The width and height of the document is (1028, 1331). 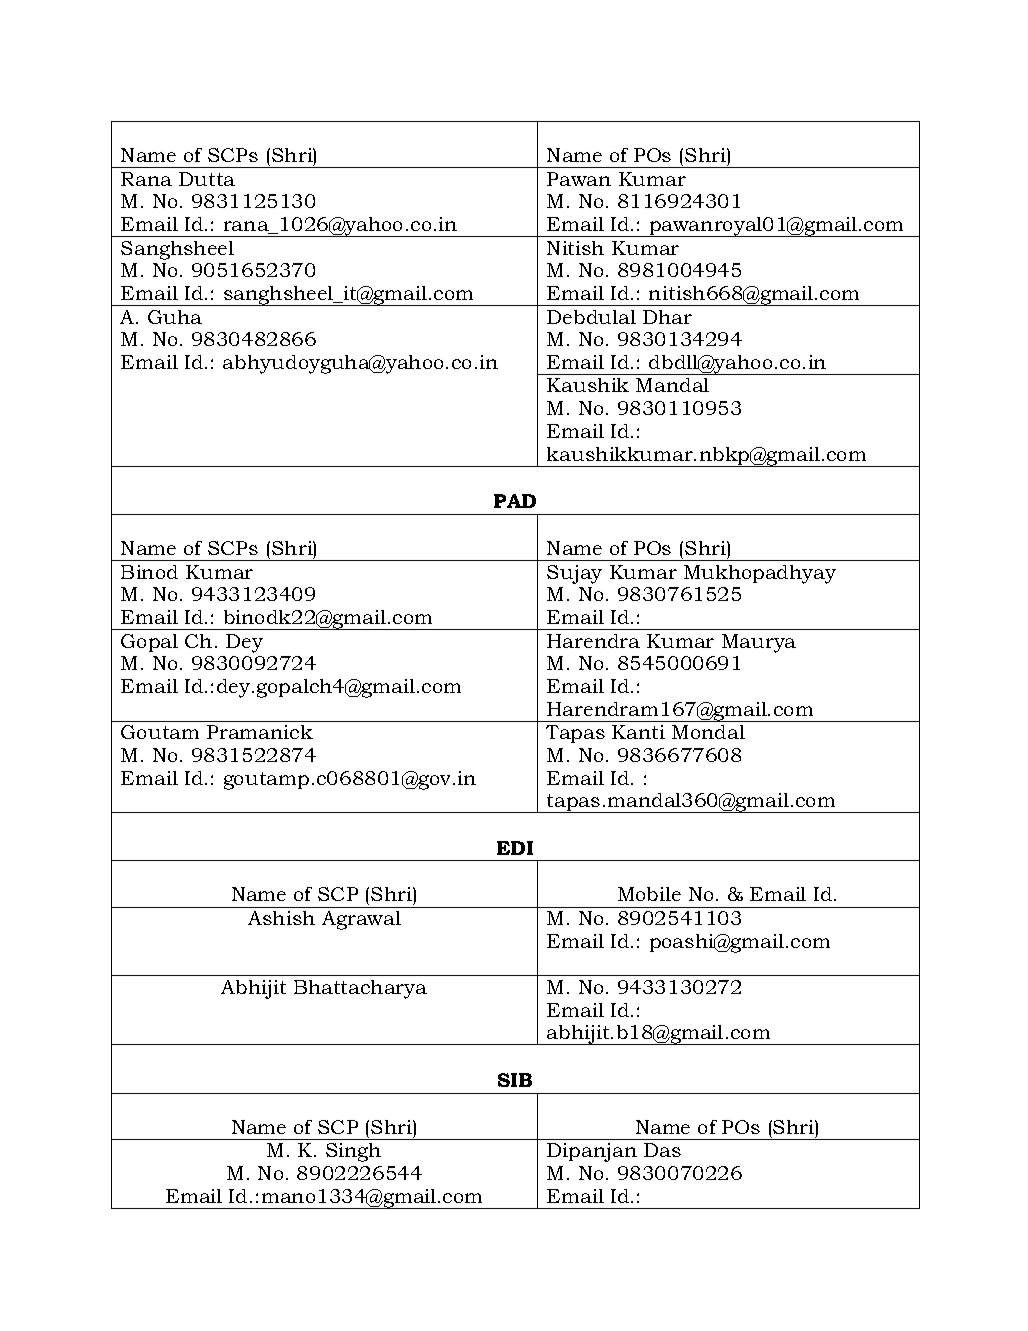 What do you see at coordinates (361, 920) in the document?
I see `Agrawal` at bounding box center [361, 920].
